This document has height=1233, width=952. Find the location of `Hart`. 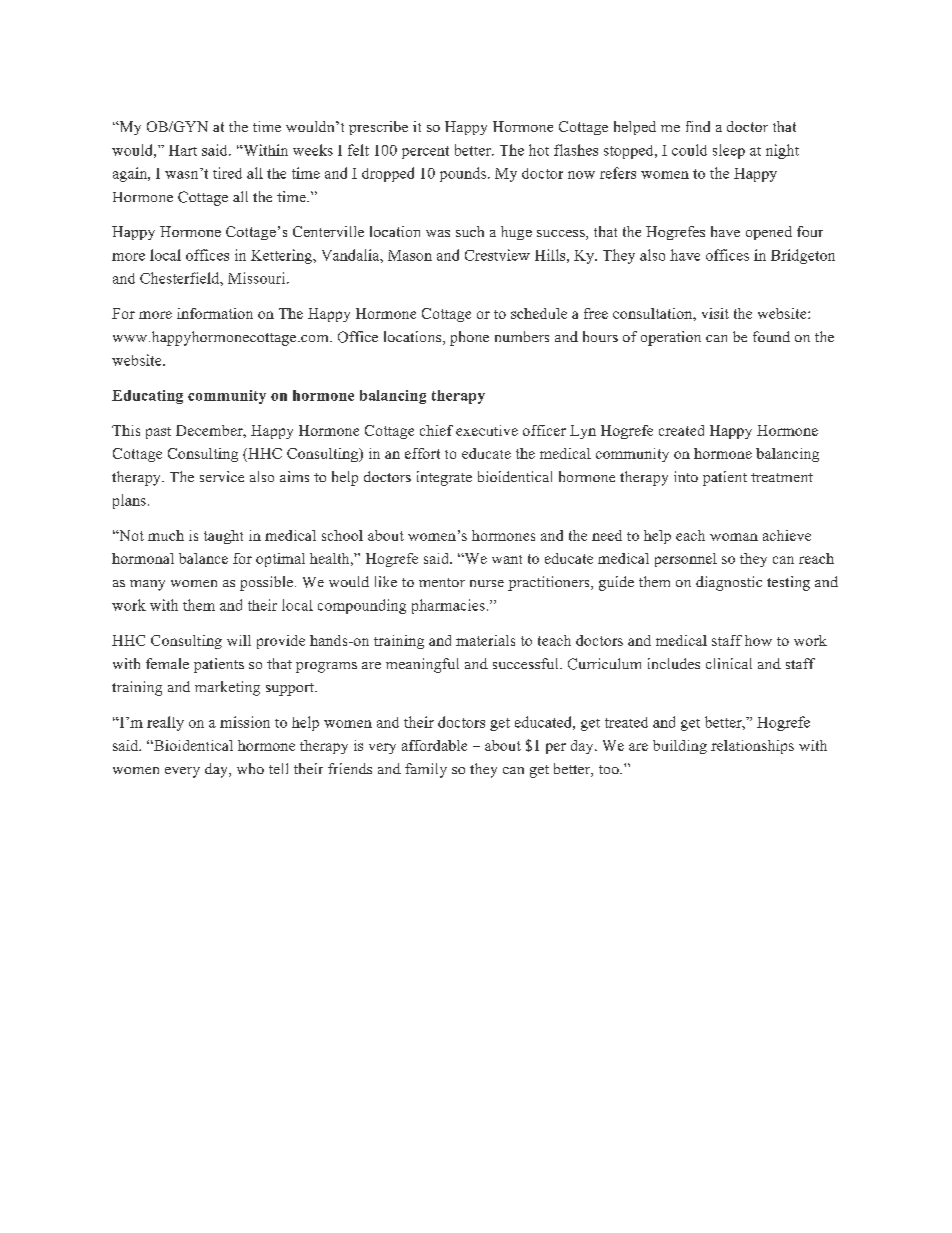

Hart is located at coordinates (183, 150).
